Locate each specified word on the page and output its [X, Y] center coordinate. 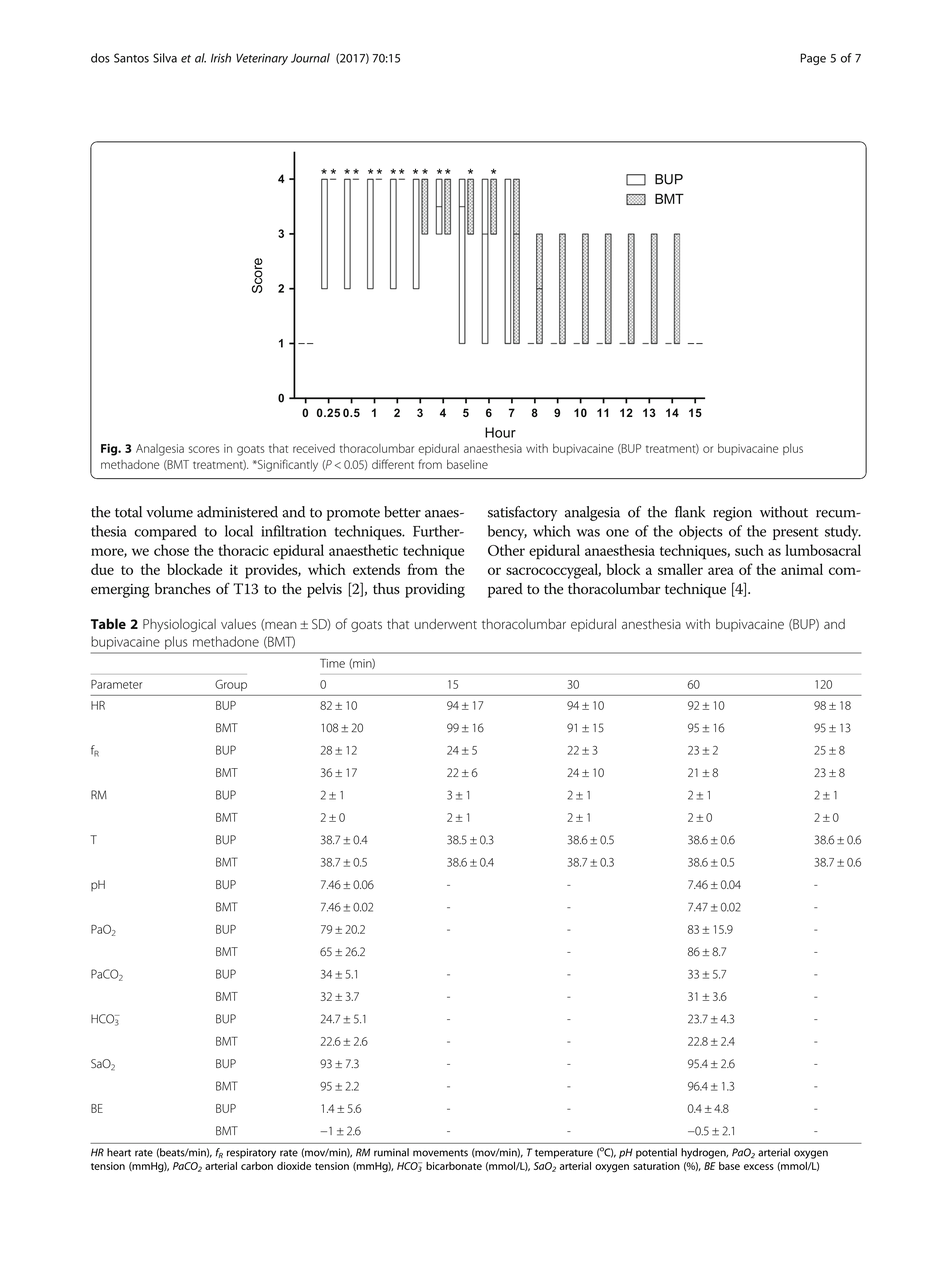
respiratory [251, 1153]
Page [813, 59]
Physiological [179, 625]
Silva [165, 58]
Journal [310, 58]
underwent [446, 624]
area [721, 571]
